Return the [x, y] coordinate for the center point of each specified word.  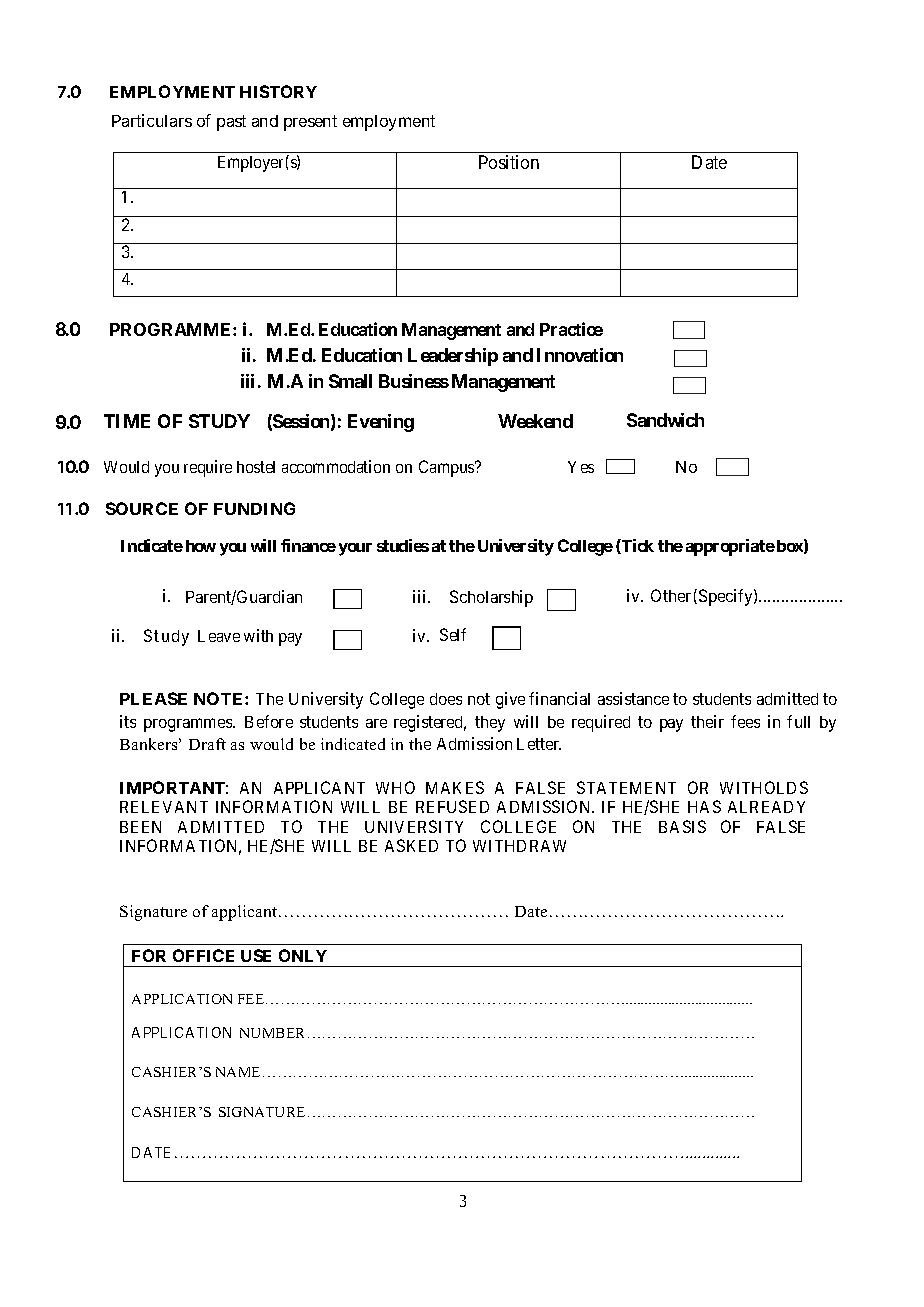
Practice [571, 329]
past [231, 123]
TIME [127, 421]
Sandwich [665, 420]
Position [509, 162]
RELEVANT [164, 807]
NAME [238, 1072]
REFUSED [452, 806]
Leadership [453, 357]
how [201, 546]
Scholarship [491, 598]
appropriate [730, 547]
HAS [704, 806]
